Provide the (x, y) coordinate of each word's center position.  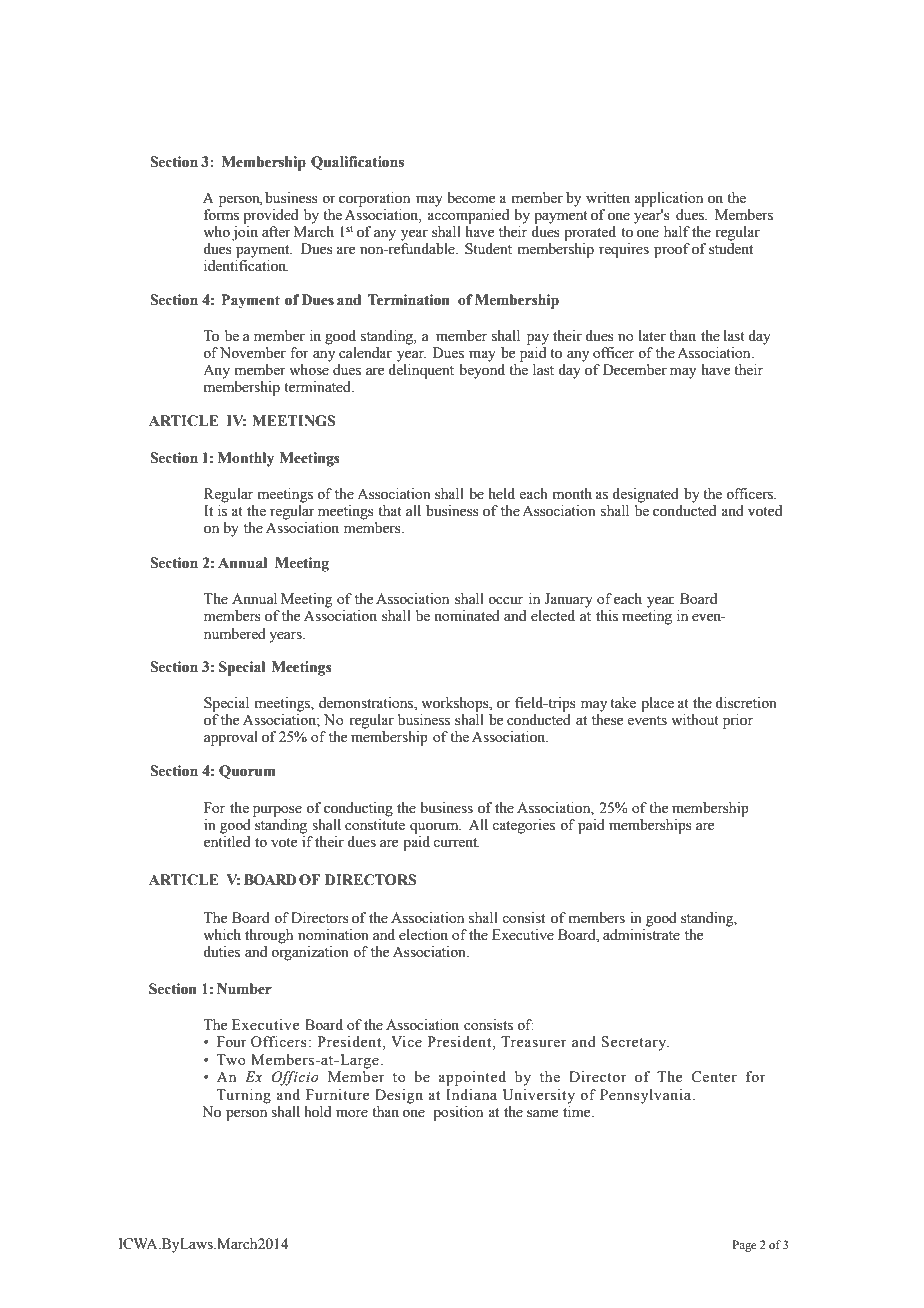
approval (231, 738)
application (668, 199)
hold (317, 1112)
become (471, 198)
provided (270, 216)
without (695, 720)
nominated (467, 616)
